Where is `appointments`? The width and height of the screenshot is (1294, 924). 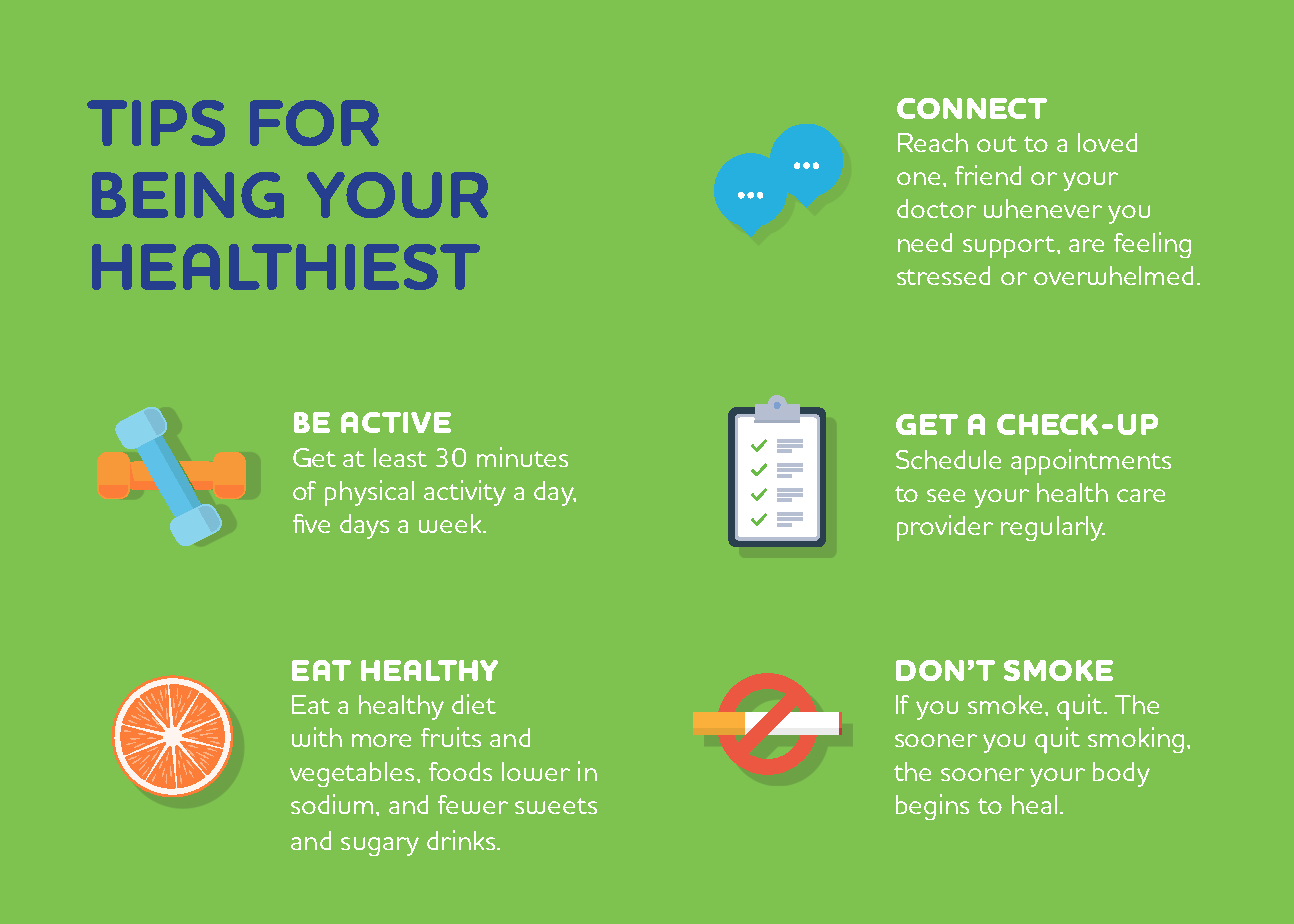 appointments is located at coordinates (1091, 462).
